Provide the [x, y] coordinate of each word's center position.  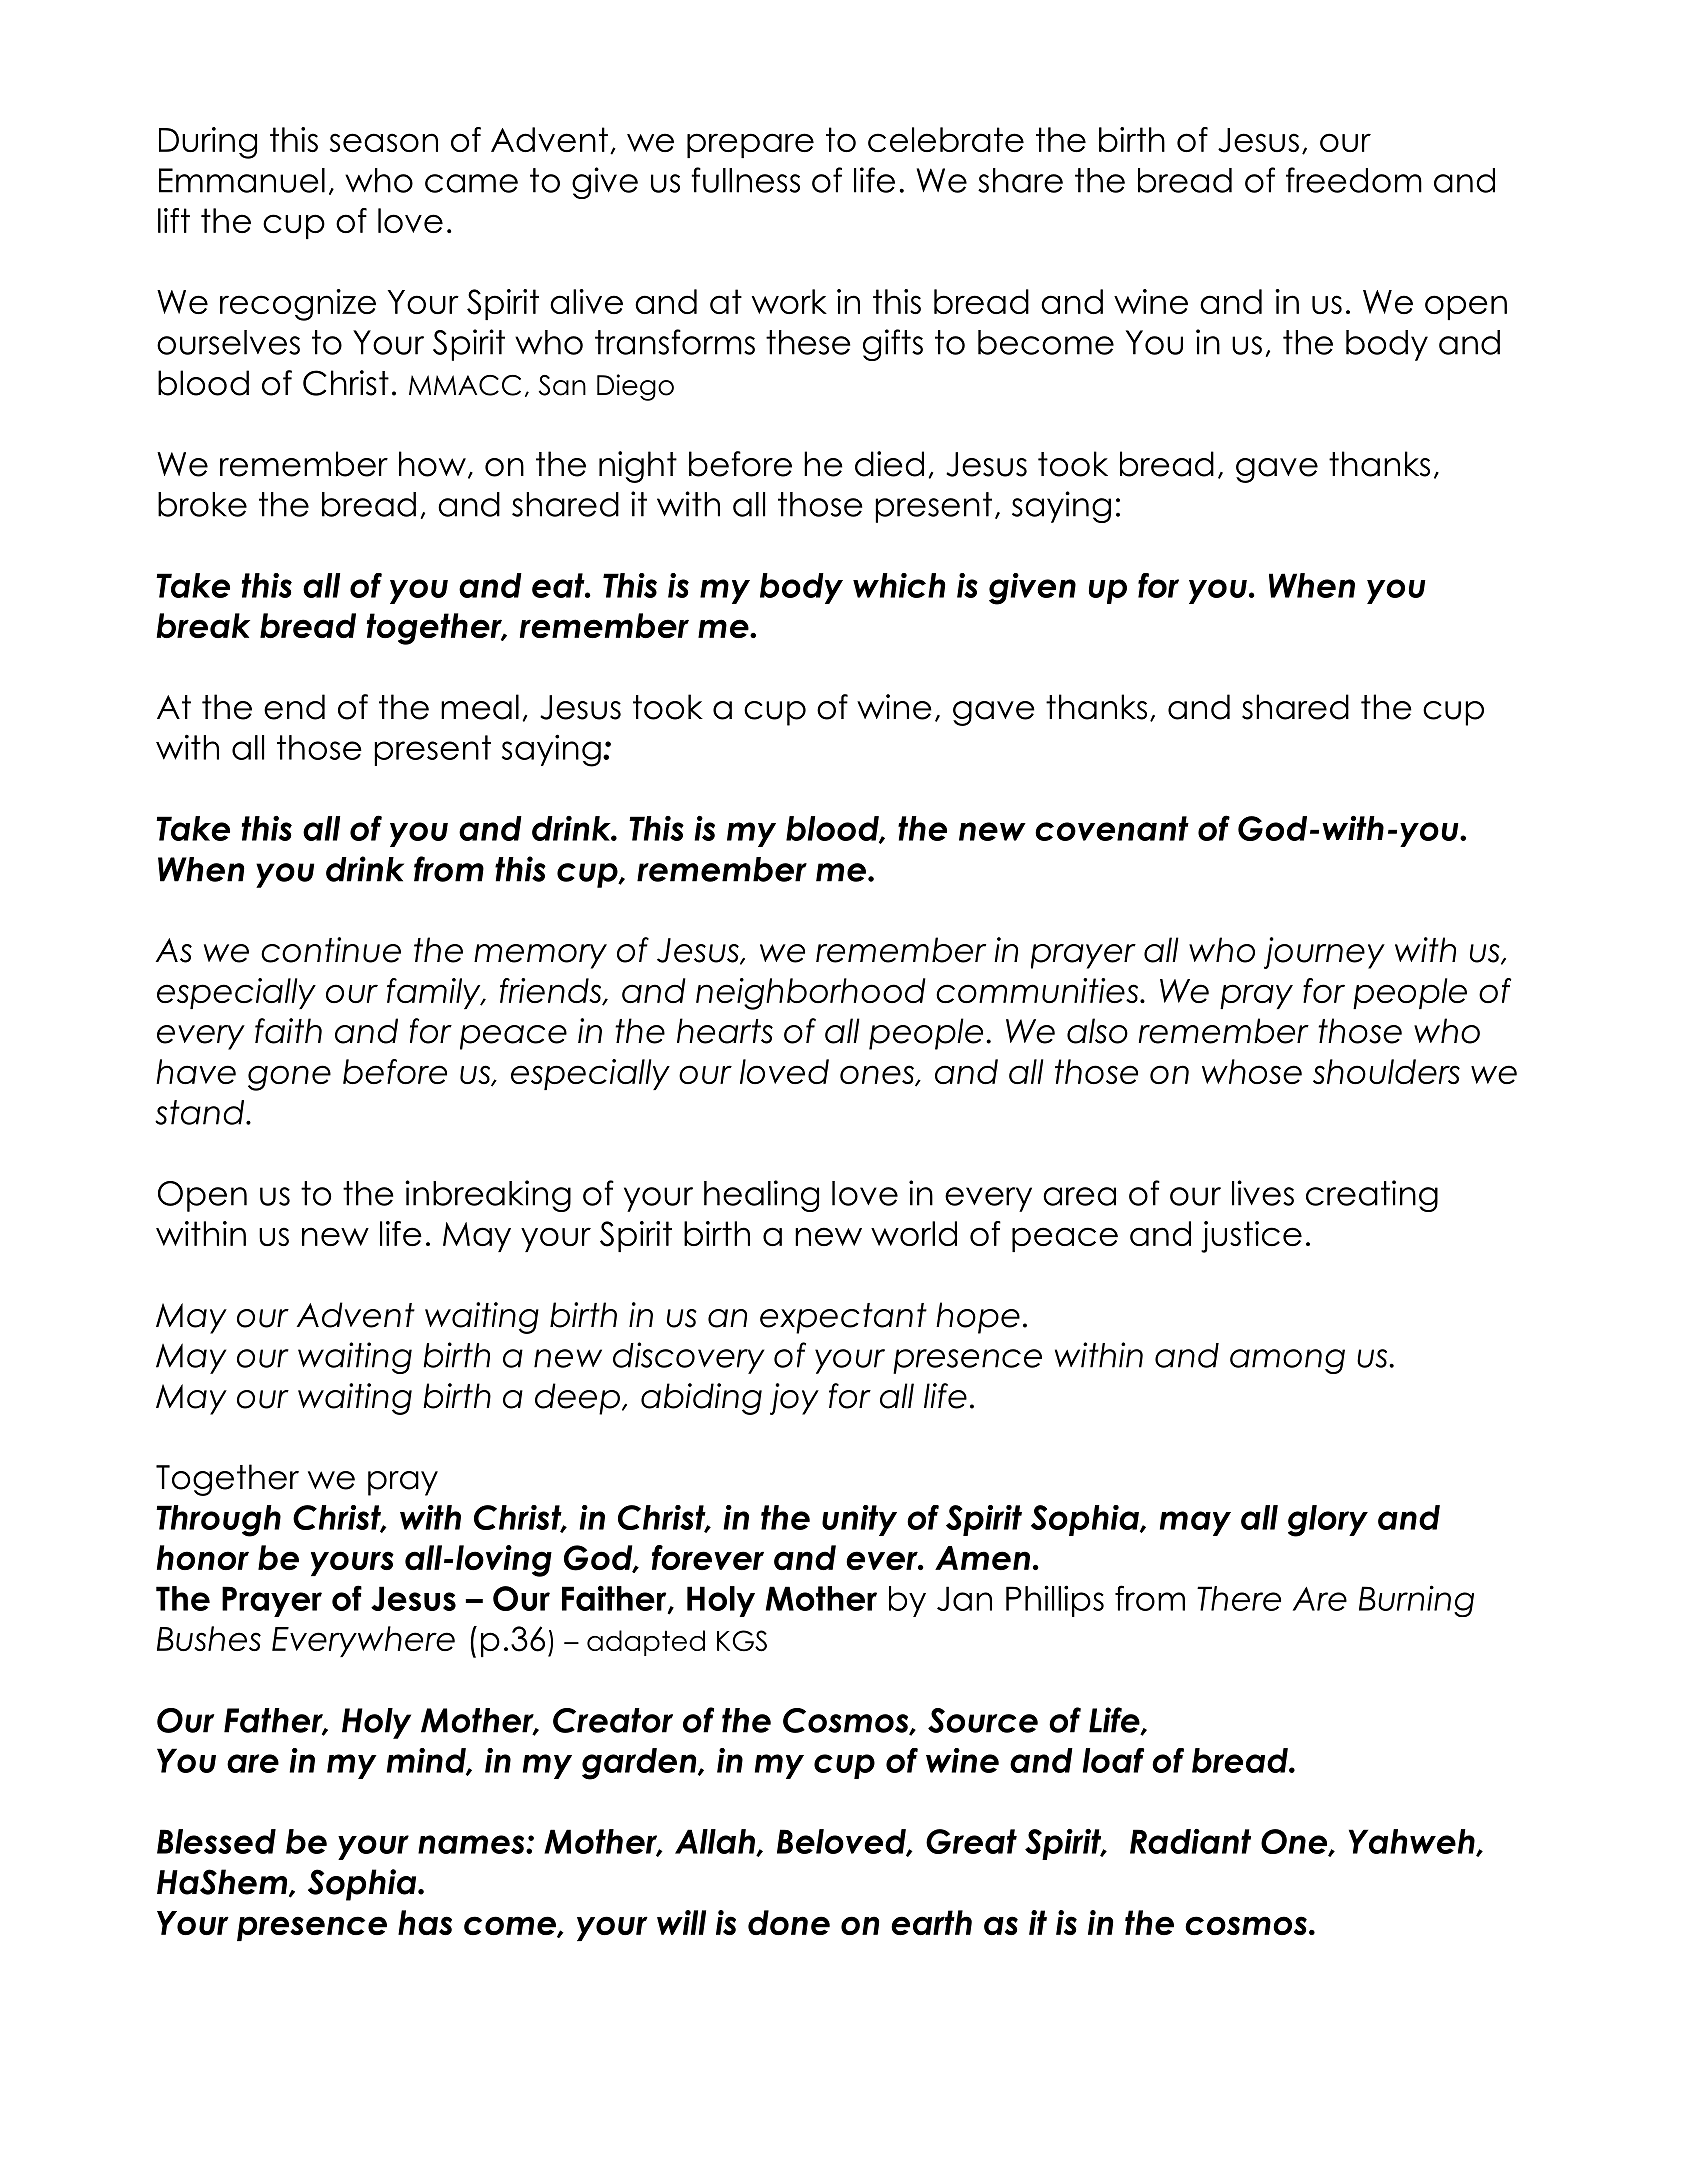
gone [289, 1078]
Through [218, 1521]
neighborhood [811, 994]
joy [794, 1399]
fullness [745, 180]
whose [1252, 1071]
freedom [1354, 180]
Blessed [216, 1841]
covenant [1112, 828]
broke [202, 504]
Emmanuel [242, 180]
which [899, 585]
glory [1328, 1521]
